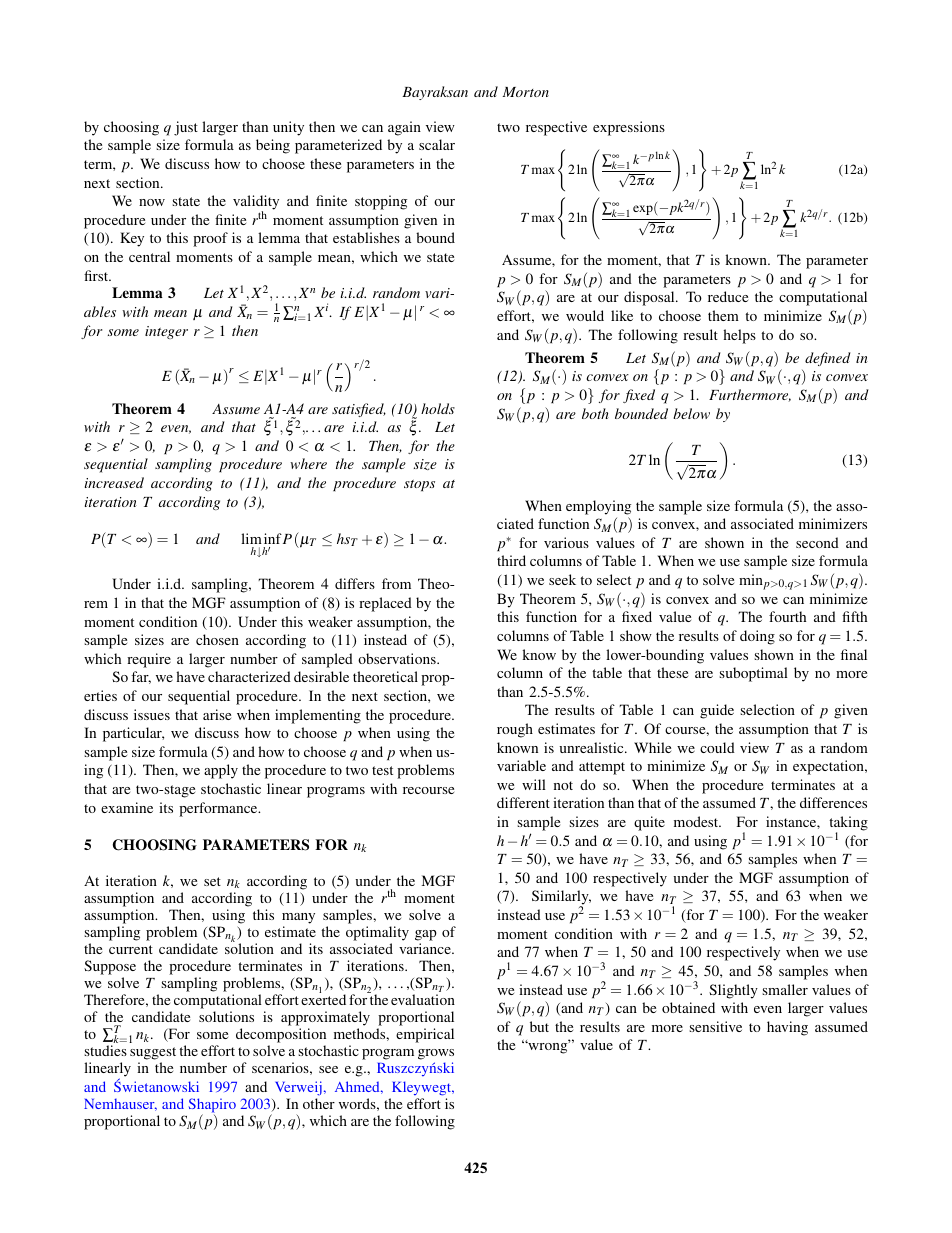  I want to click on stops, so click(419, 485).
